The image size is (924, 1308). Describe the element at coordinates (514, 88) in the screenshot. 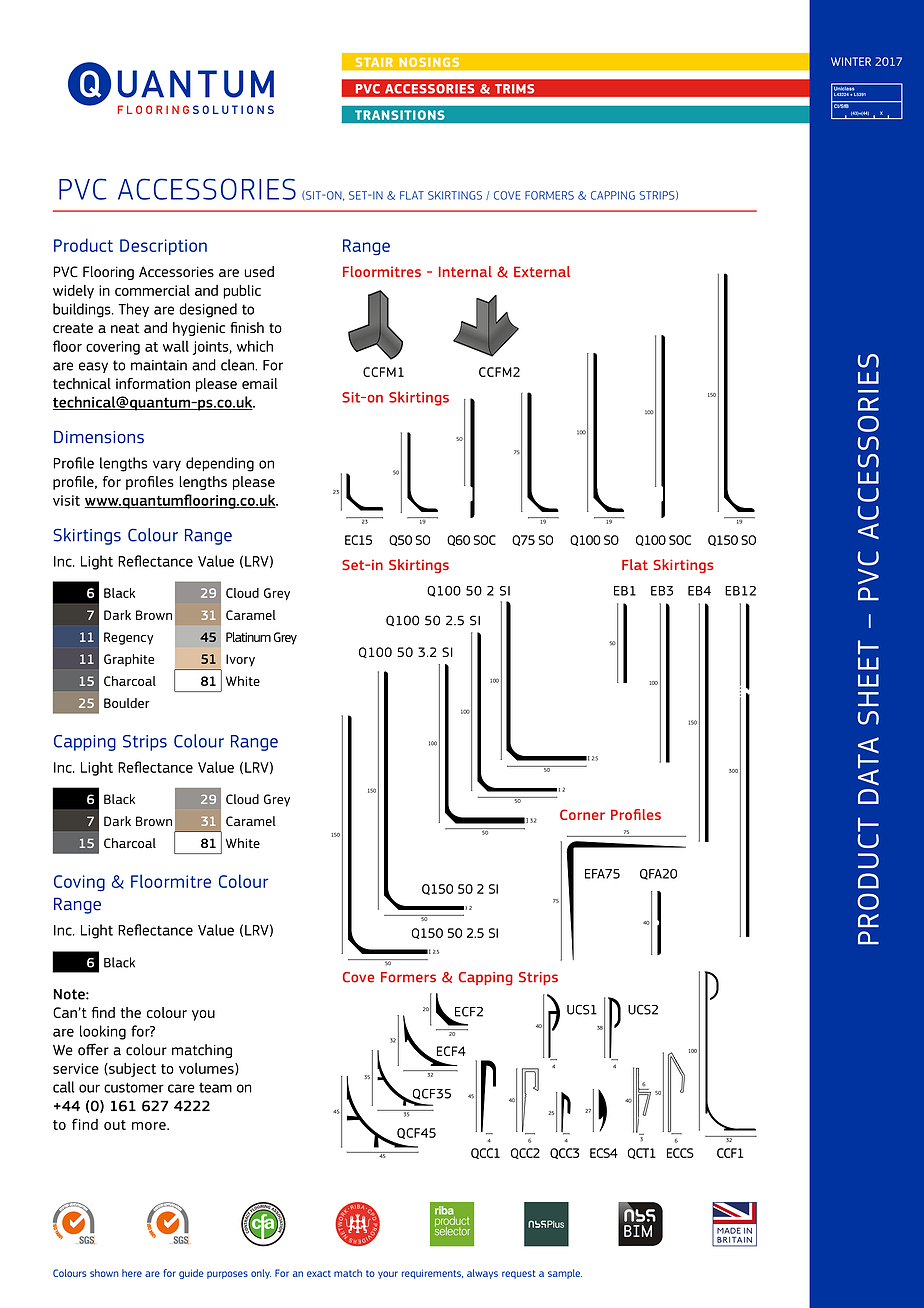

I see `TRIMS` at that location.
